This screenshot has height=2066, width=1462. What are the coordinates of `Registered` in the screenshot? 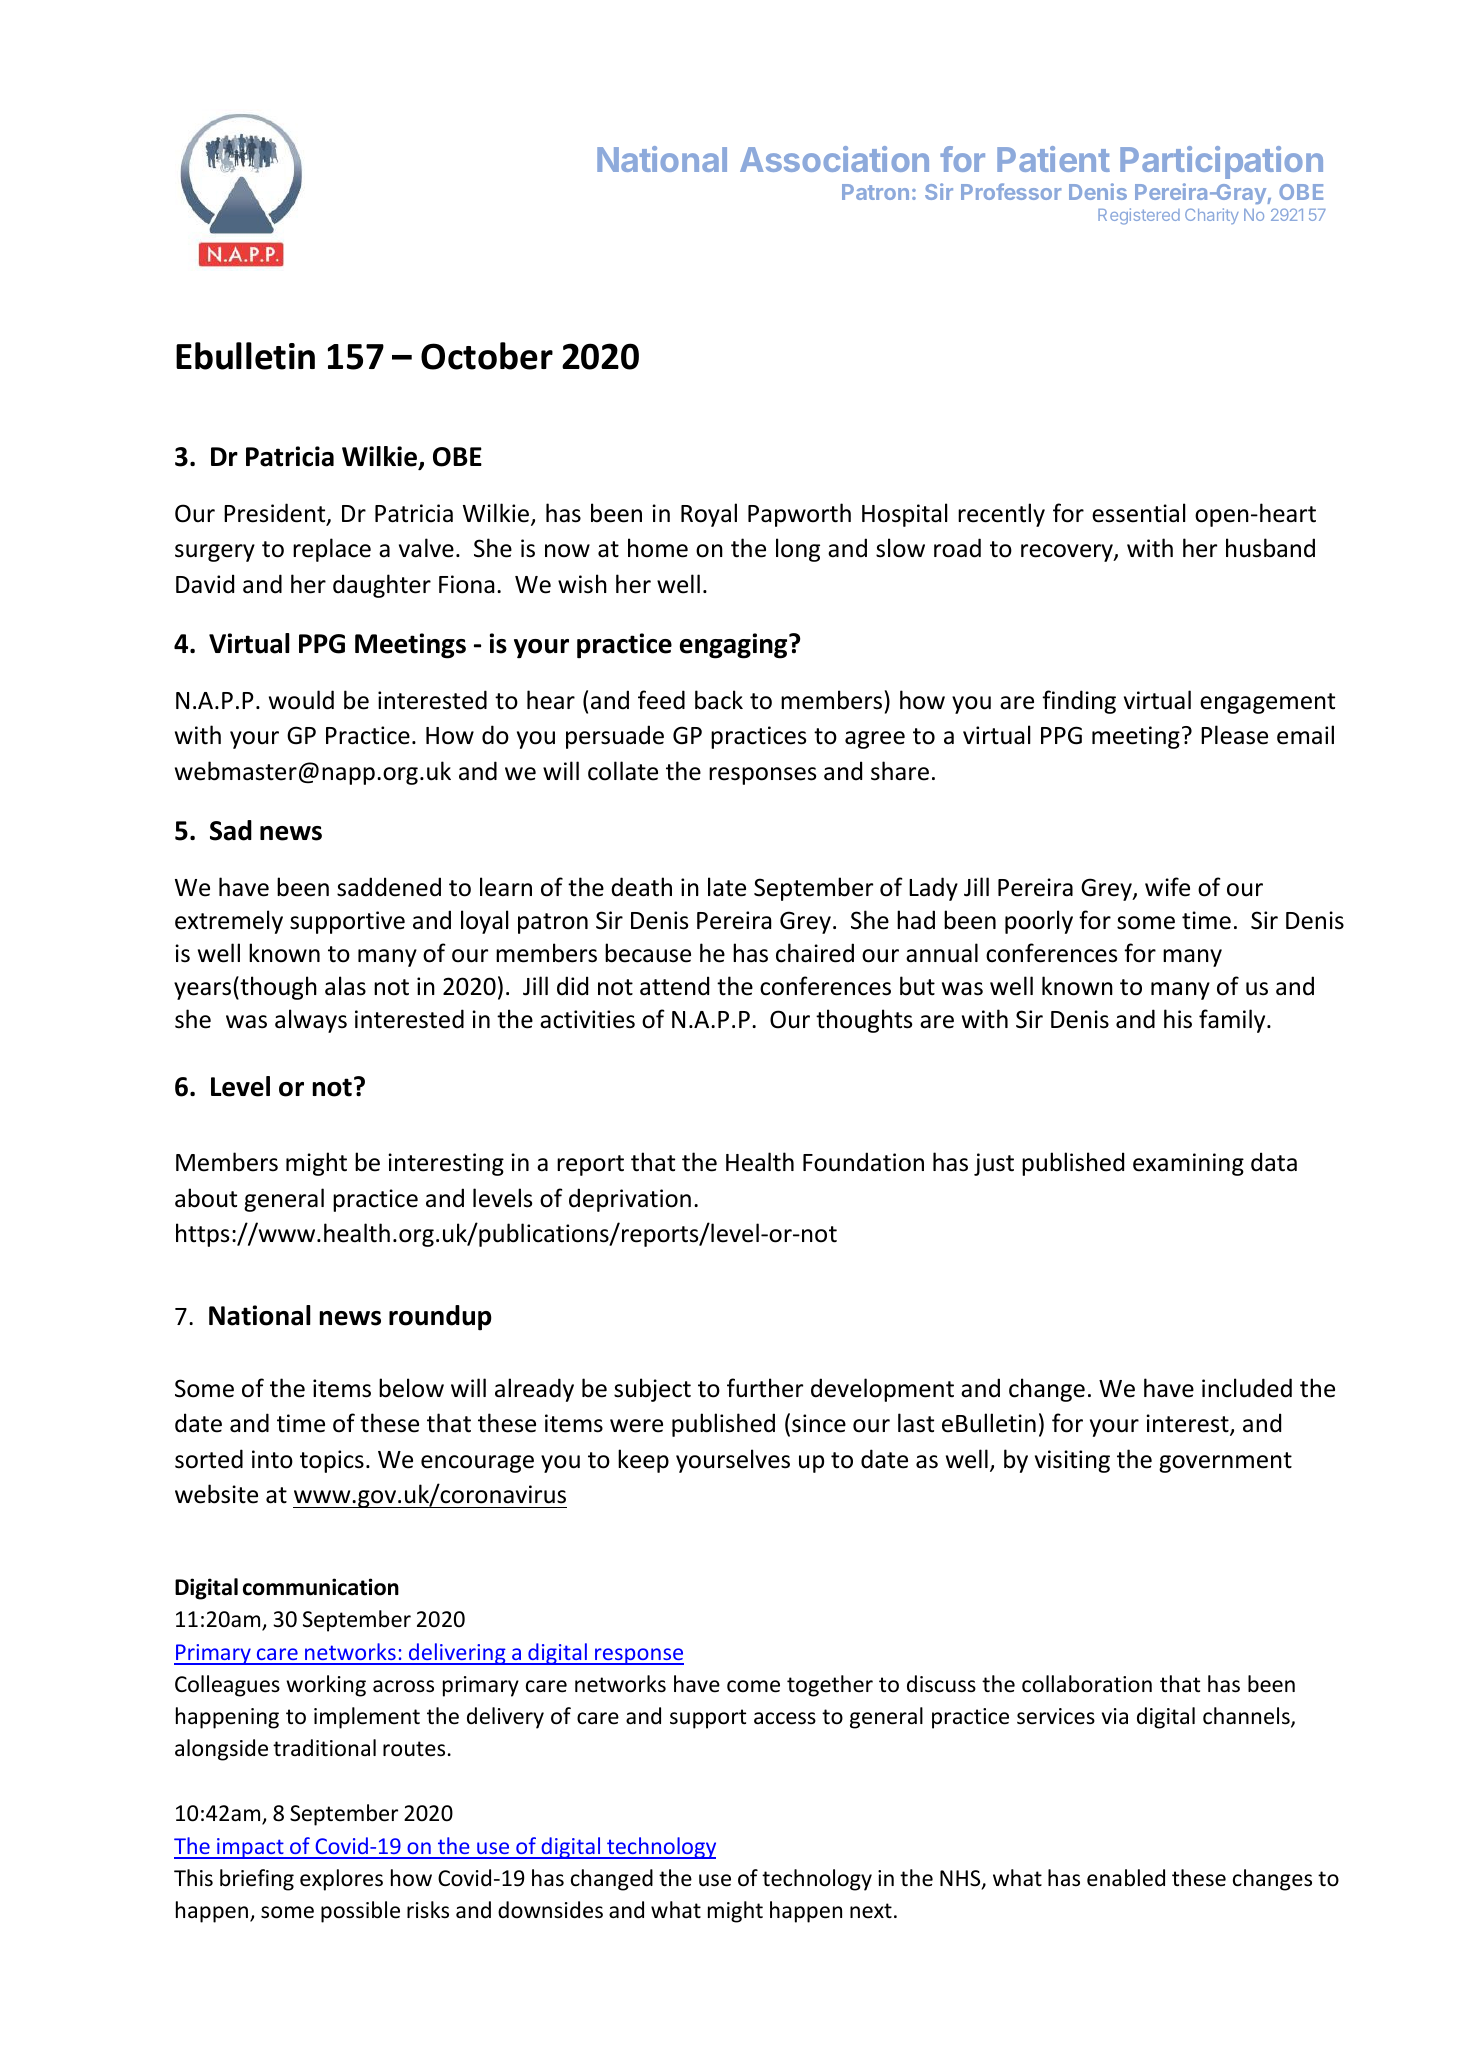 It's located at (1139, 216).
